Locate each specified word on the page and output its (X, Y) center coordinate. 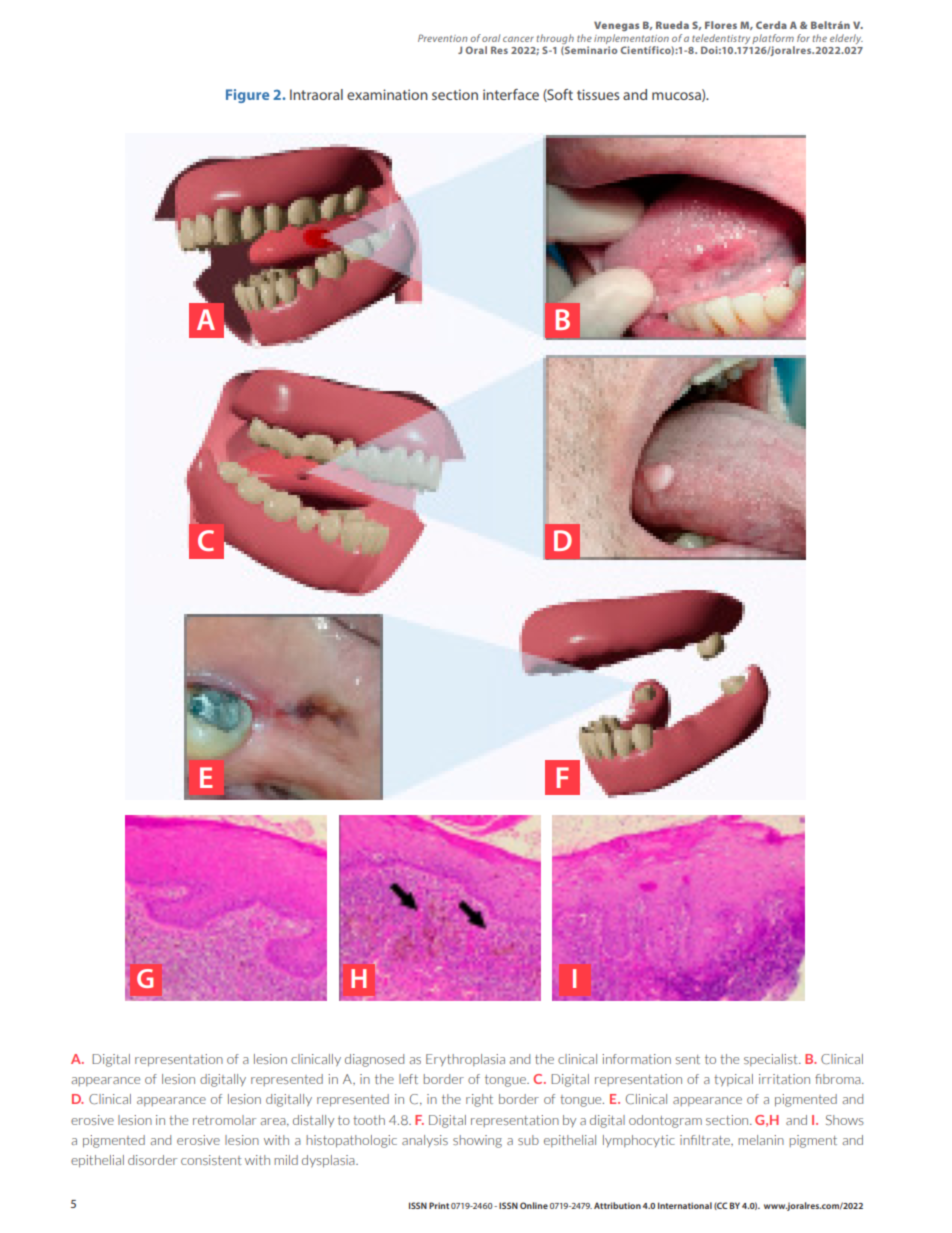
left (408, 1079)
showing (477, 1141)
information (636, 1059)
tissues (598, 94)
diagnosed (374, 1060)
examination (387, 94)
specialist (772, 1060)
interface (511, 94)
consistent (211, 1160)
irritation (784, 1079)
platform (773, 39)
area (274, 1121)
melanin (761, 1140)
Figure (247, 96)
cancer (518, 39)
